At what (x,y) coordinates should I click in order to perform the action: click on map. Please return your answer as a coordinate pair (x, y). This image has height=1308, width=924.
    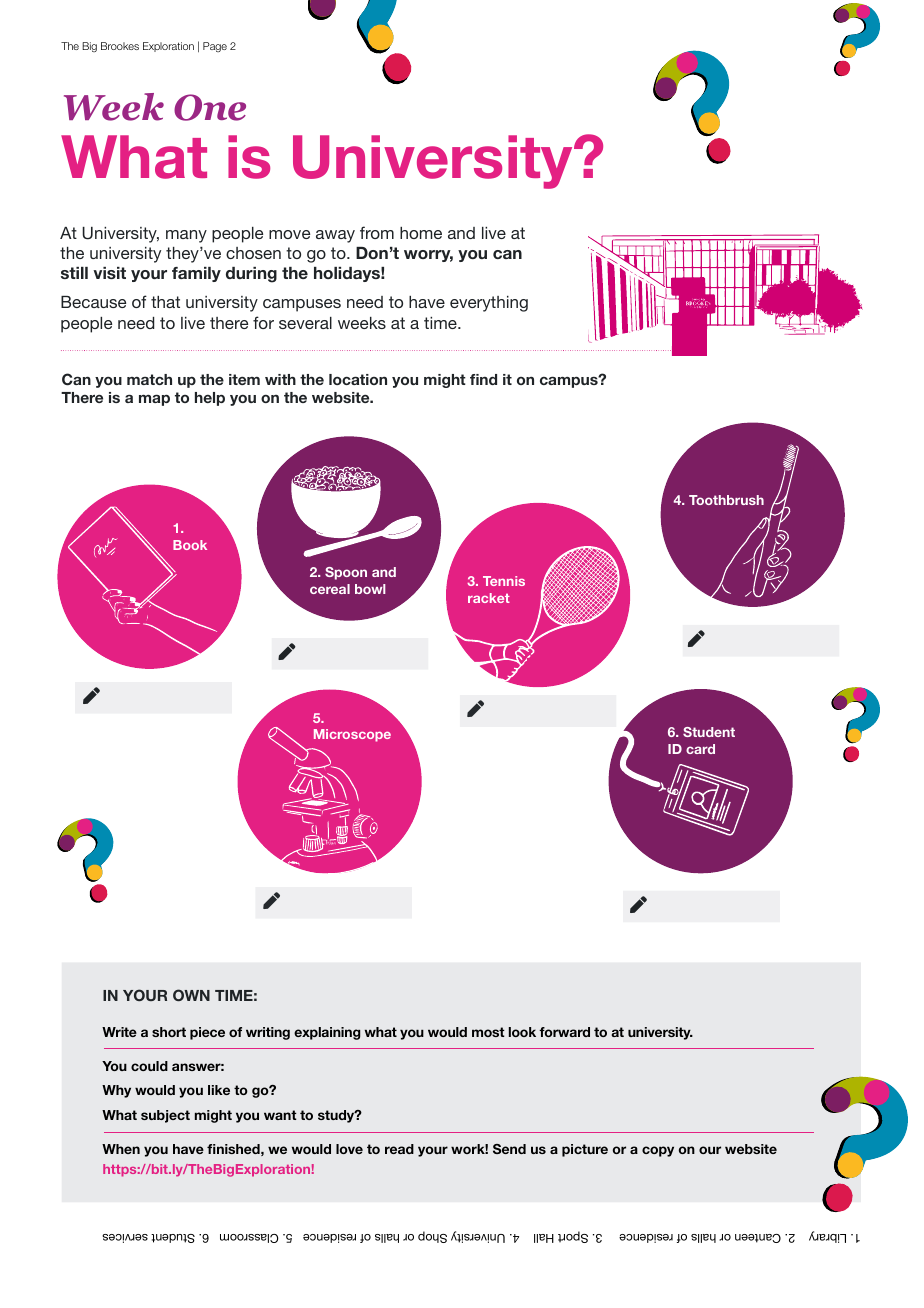
    Looking at the image, I should click on (154, 400).
